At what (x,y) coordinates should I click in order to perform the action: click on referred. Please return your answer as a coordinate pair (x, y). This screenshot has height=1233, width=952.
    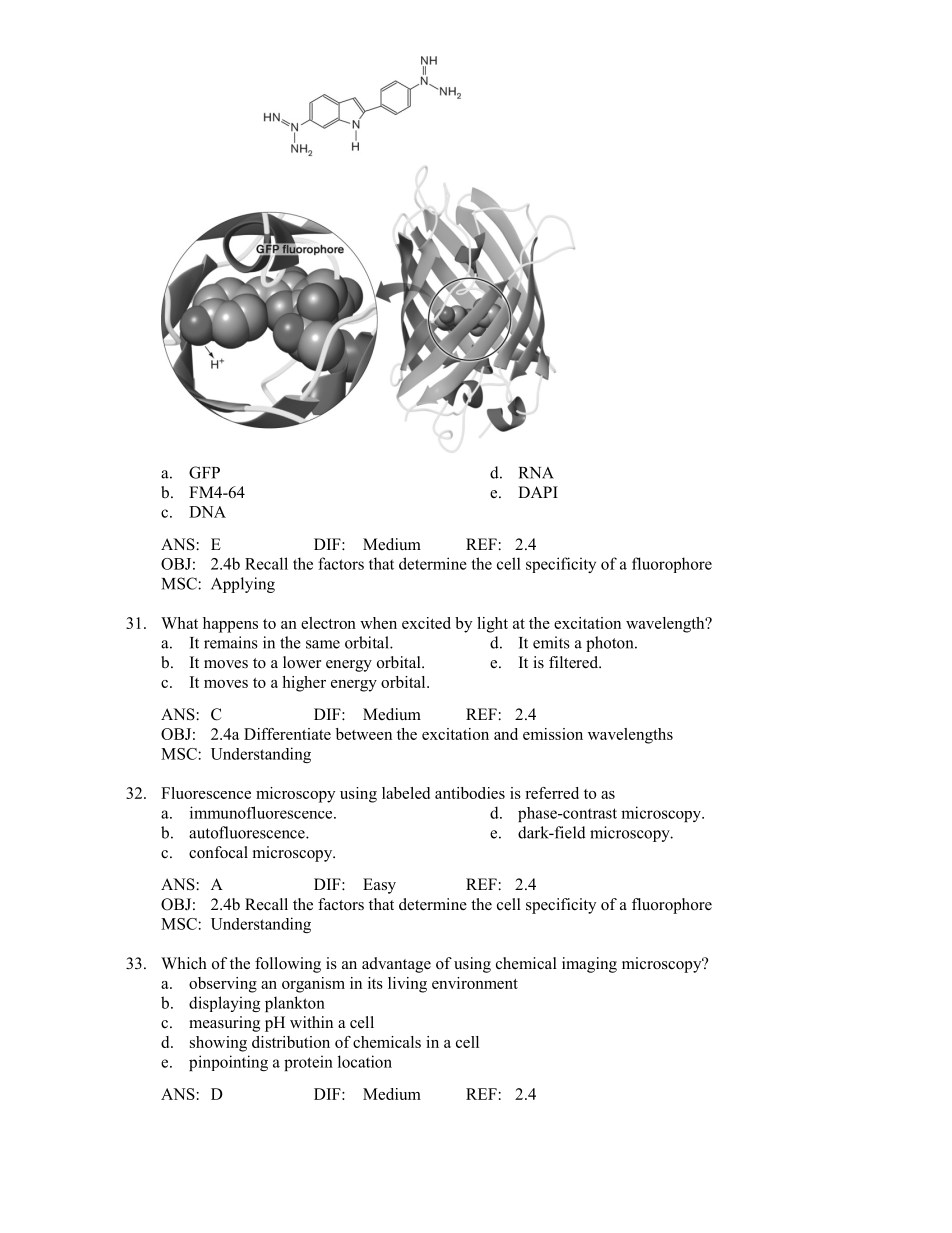
    Looking at the image, I should click on (552, 793).
